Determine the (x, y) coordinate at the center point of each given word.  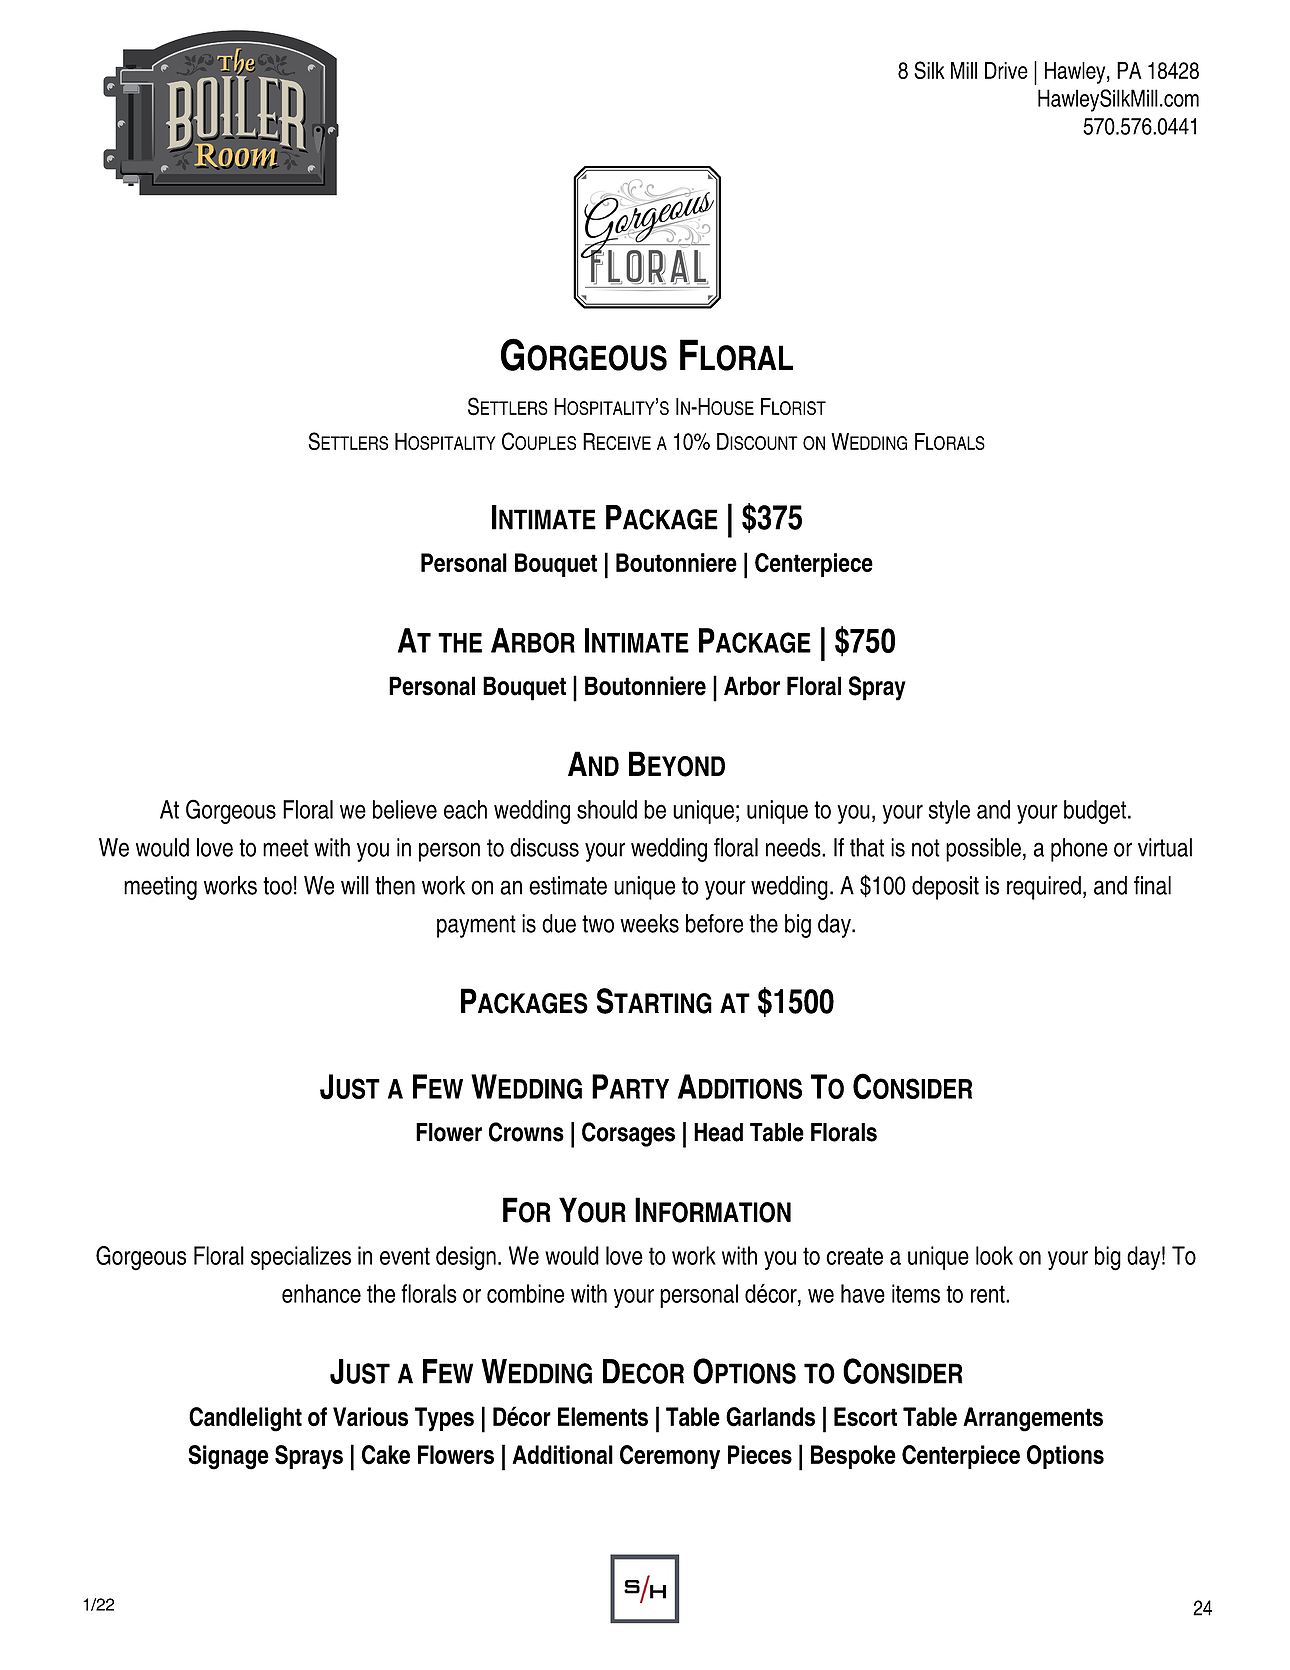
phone (1079, 850)
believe (405, 809)
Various (370, 1417)
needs (794, 847)
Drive (1006, 70)
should (607, 809)
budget (1095, 812)
